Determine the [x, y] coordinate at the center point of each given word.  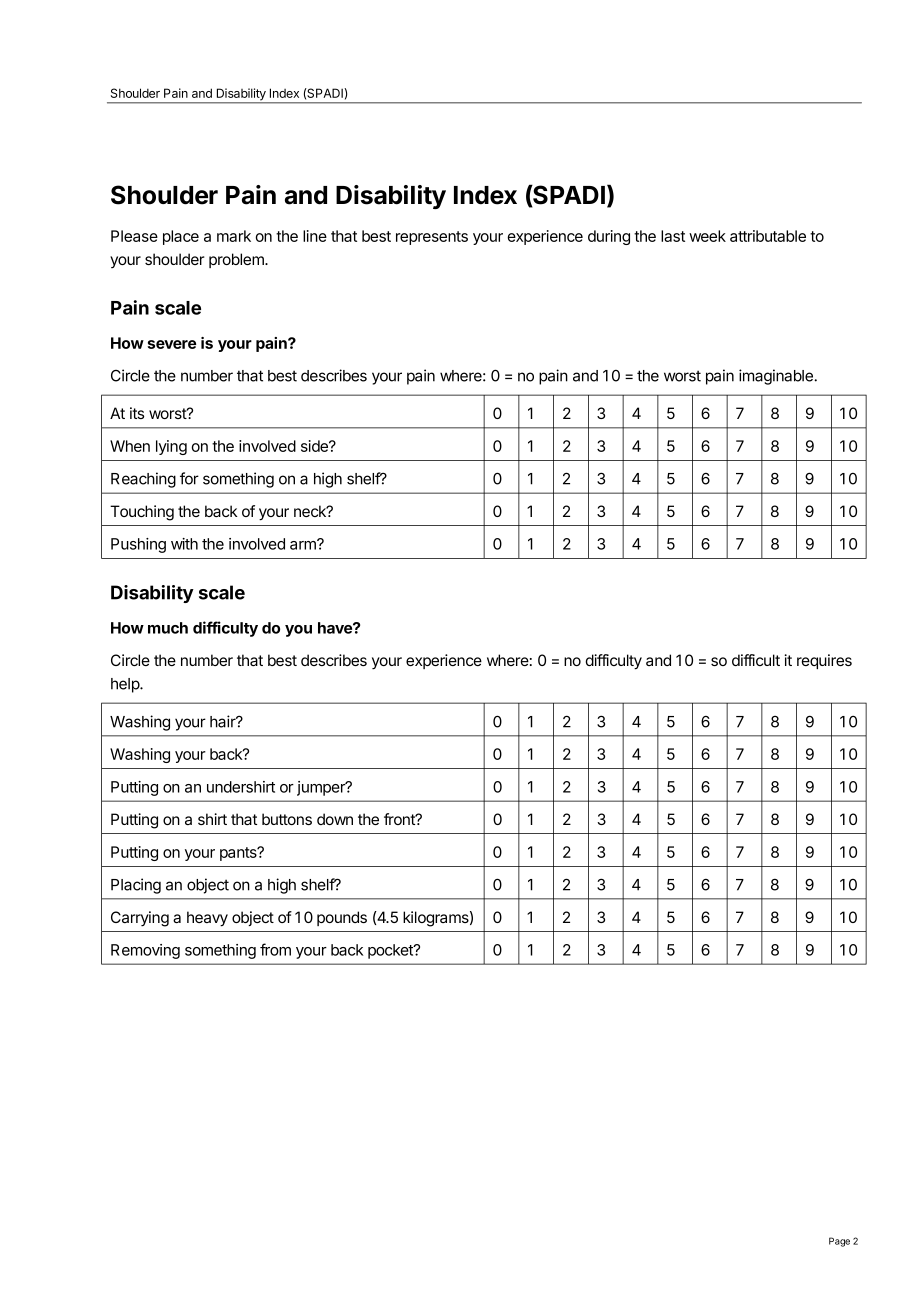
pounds [342, 918]
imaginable [777, 377]
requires [824, 661]
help [126, 685]
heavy [207, 919]
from [275, 949]
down [335, 819]
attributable [768, 236]
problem [237, 260]
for [189, 478]
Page [839, 1242]
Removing [145, 951]
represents [432, 238]
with [184, 544]
